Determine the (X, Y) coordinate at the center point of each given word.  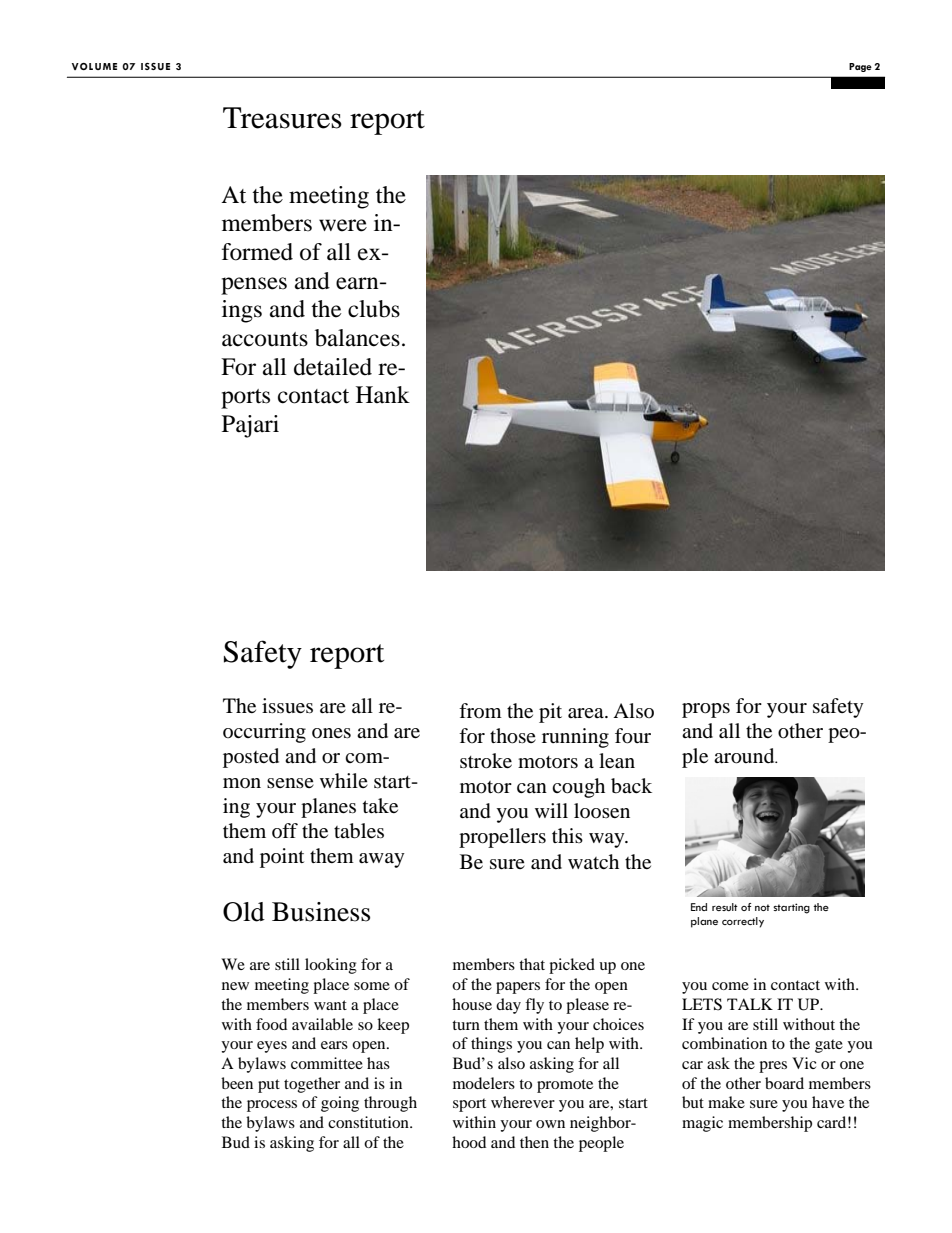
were (343, 225)
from (480, 710)
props (706, 710)
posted (251, 758)
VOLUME (94, 66)
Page (860, 67)
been (237, 1083)
